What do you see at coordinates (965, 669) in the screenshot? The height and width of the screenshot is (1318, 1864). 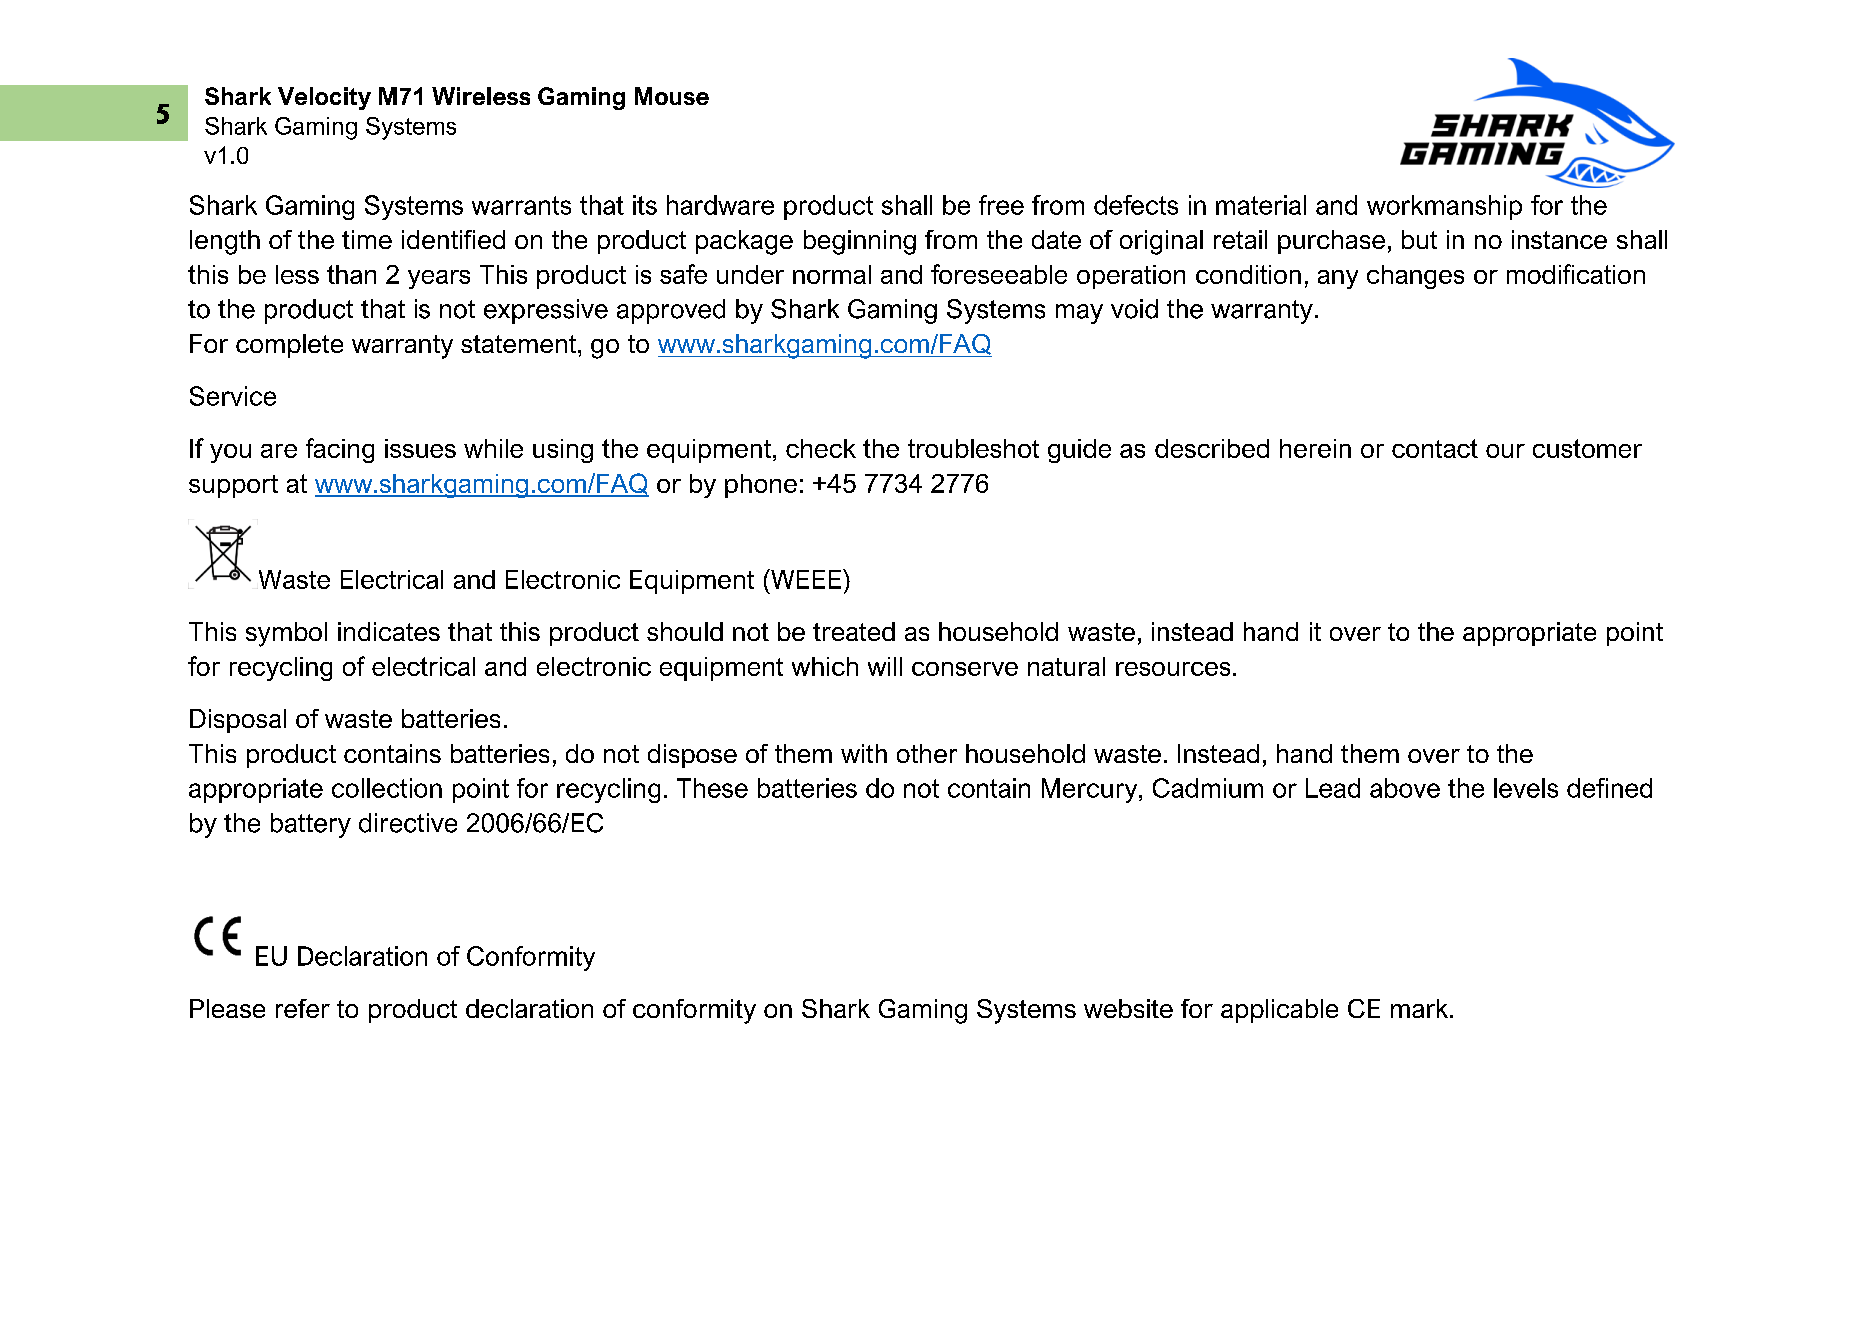 I see `conserve` at bounding box center [965, 669].
